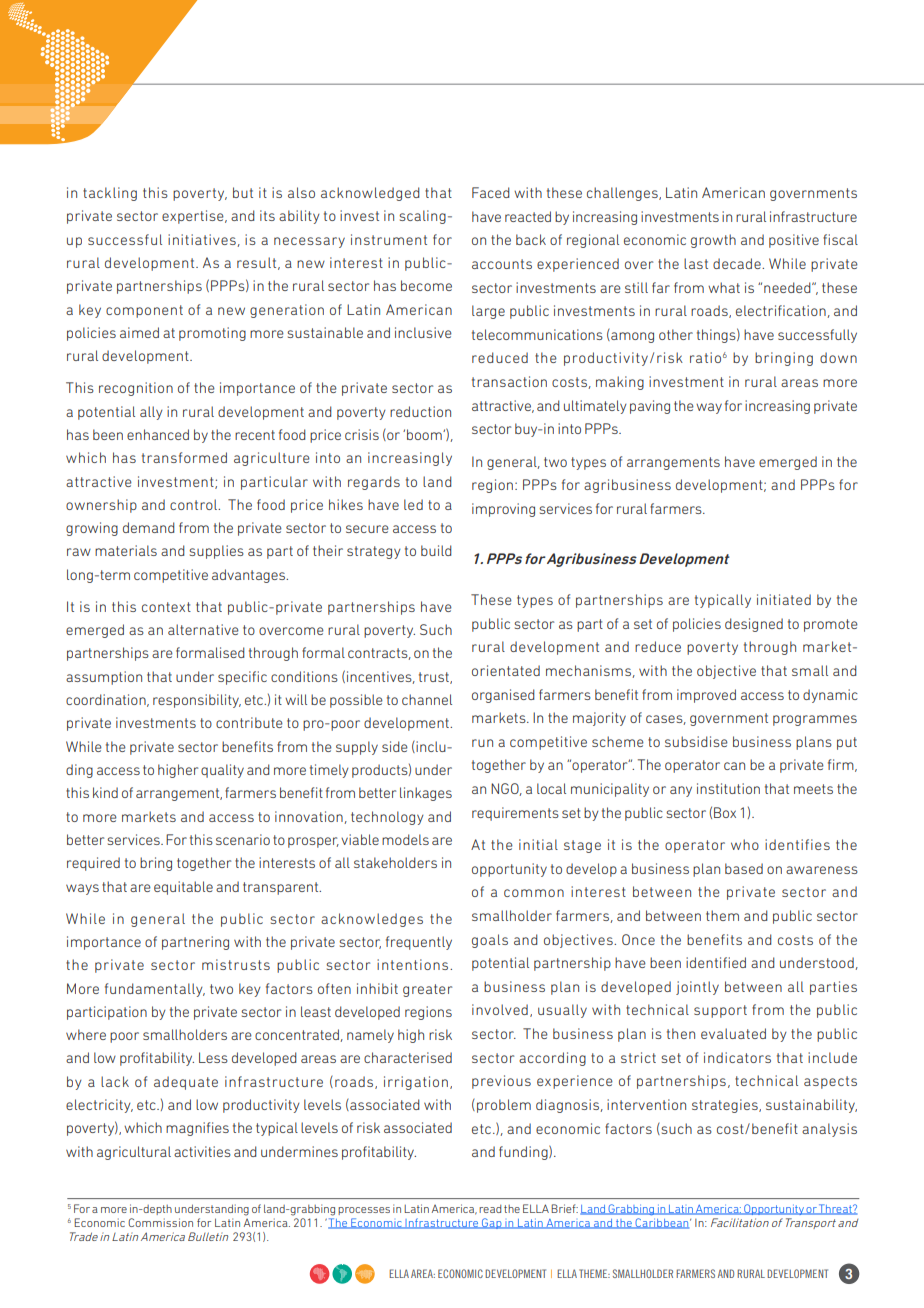 The height and width of the image is (1308, 924). I want to click on improved, so click(706, 696).
